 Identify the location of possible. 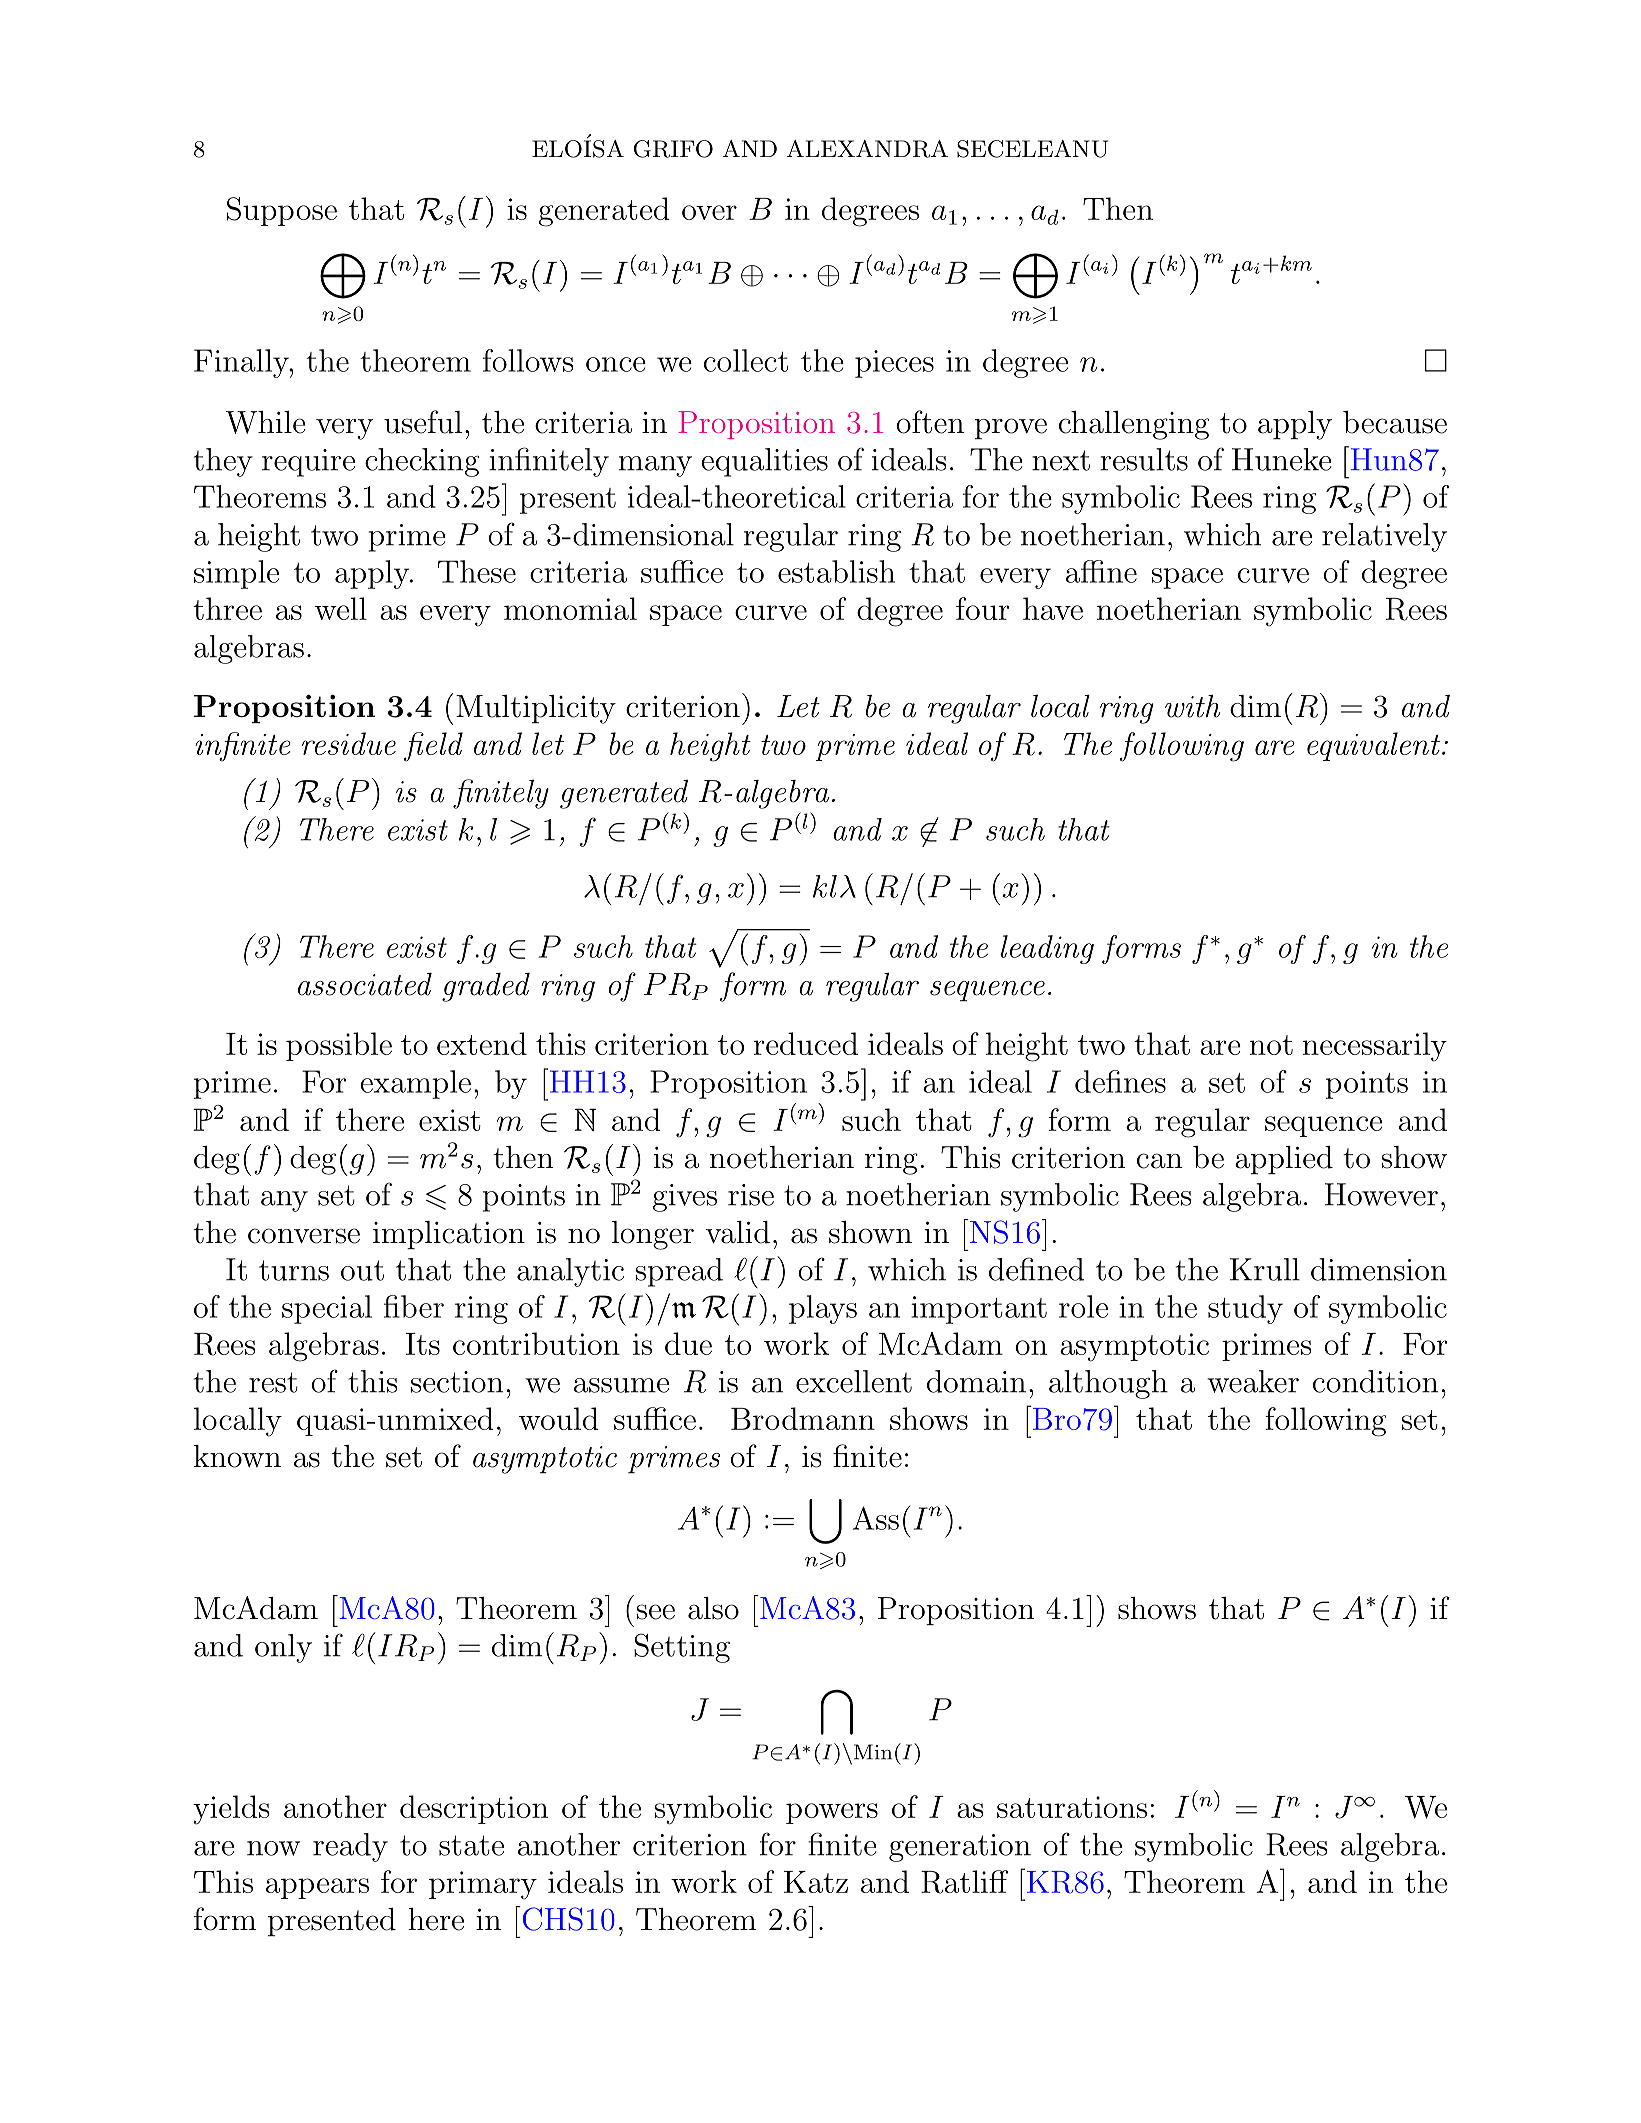
(339, 1046).
